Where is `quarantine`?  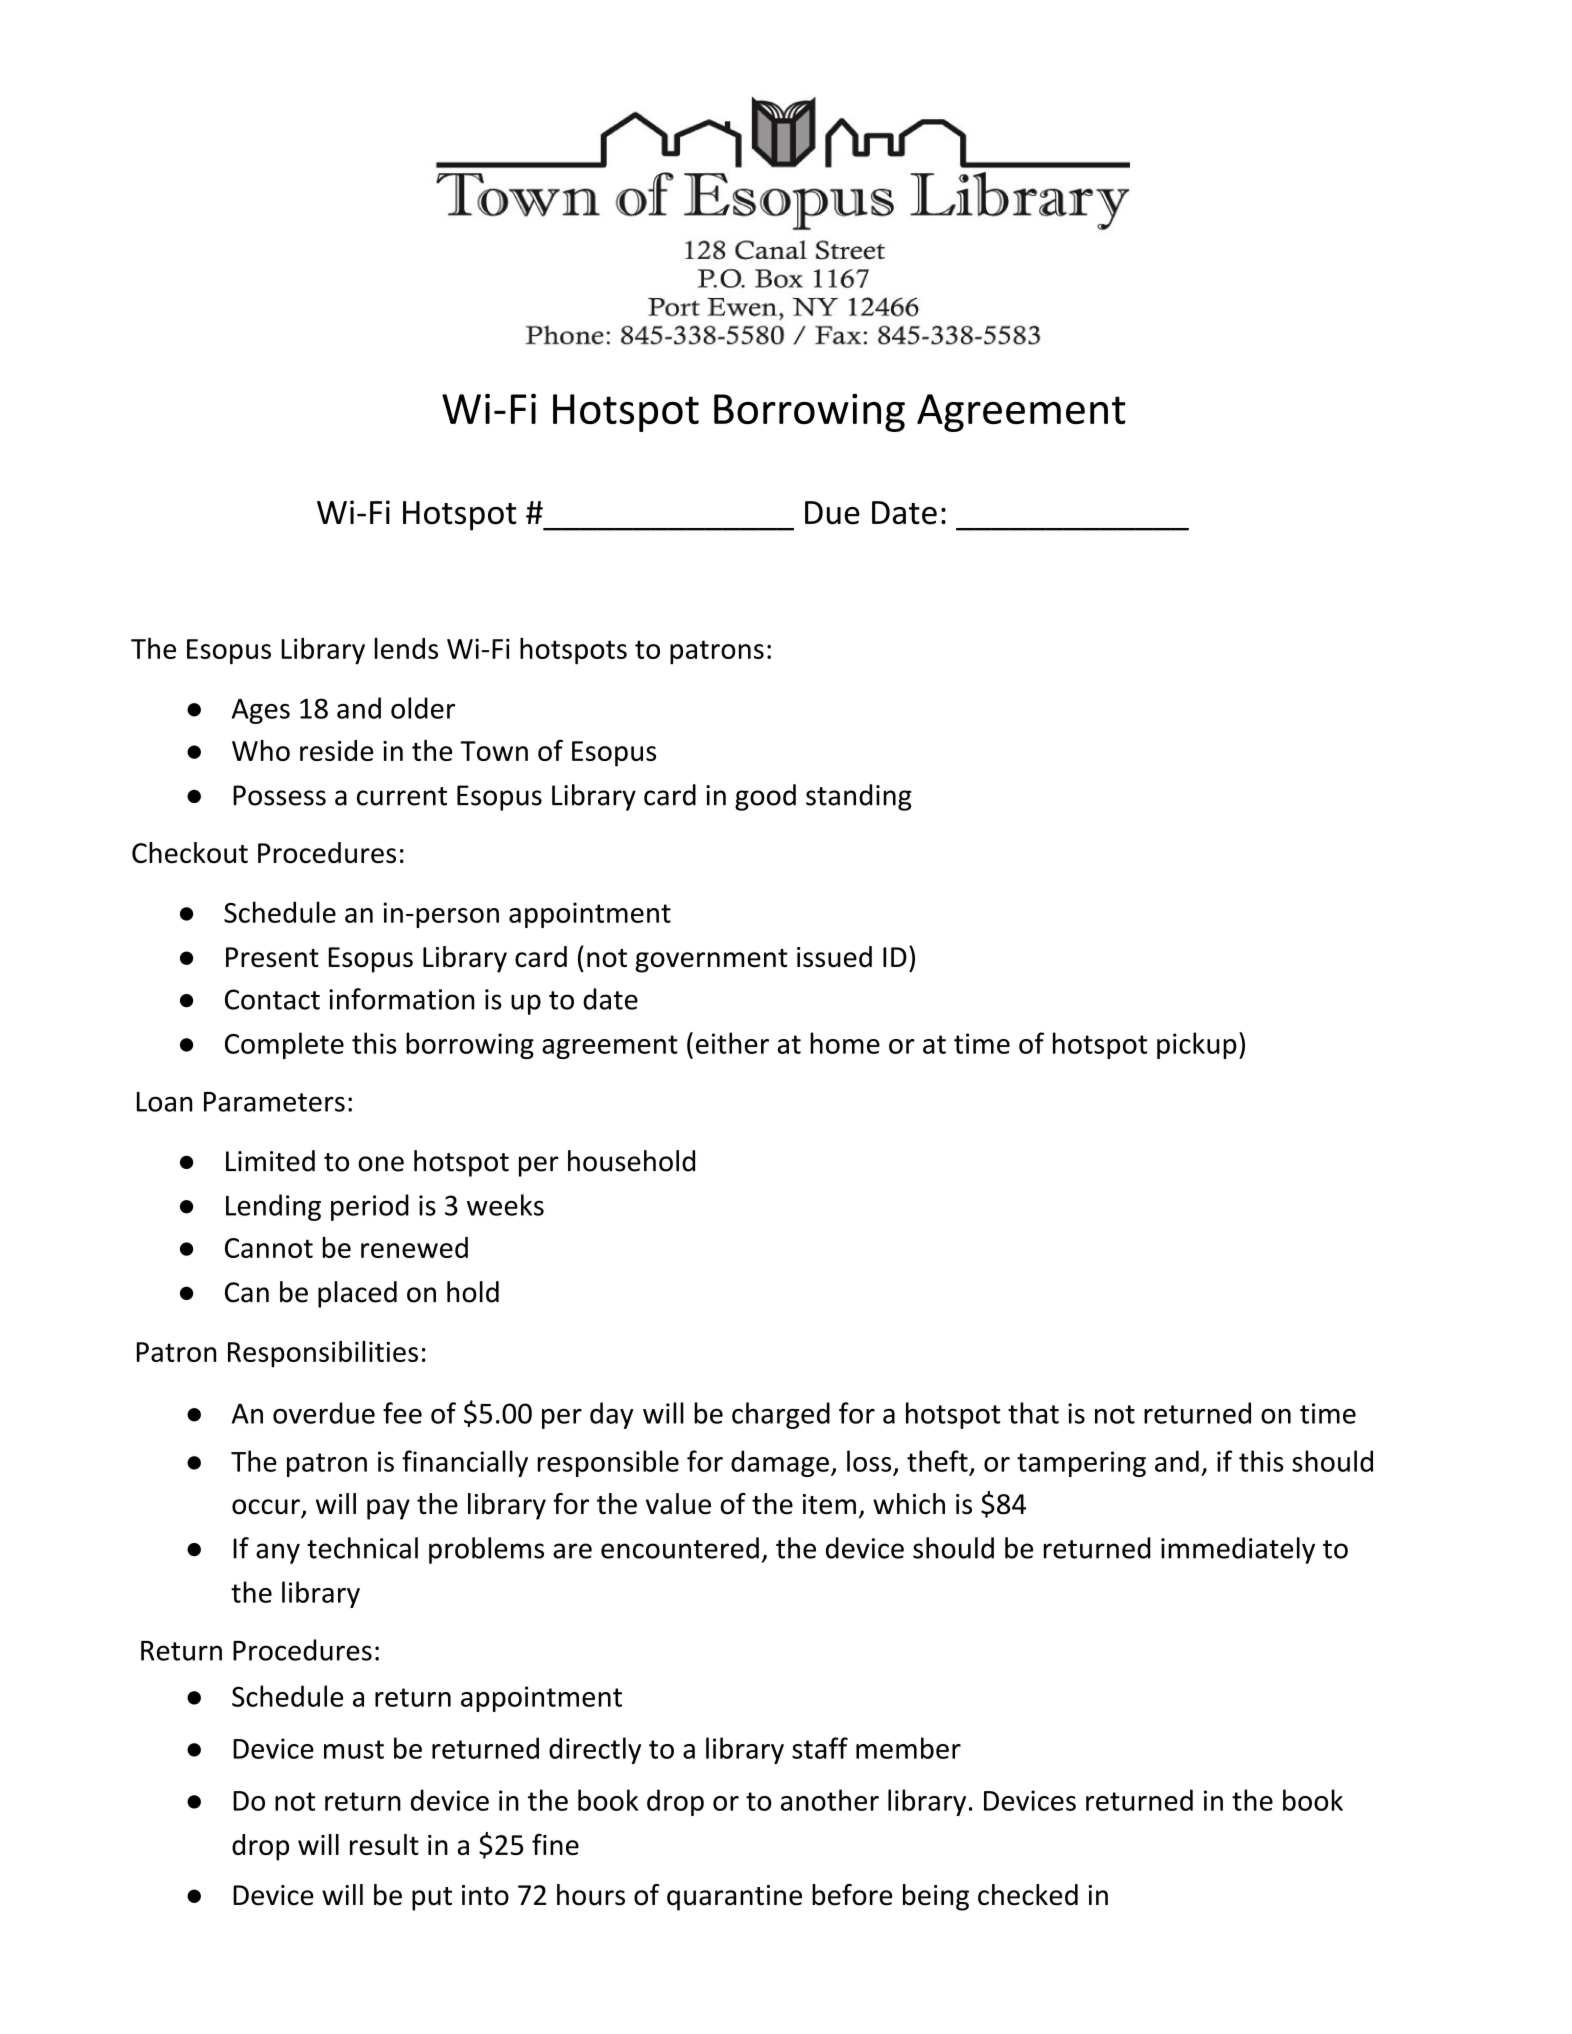
quarantine is located at coordinates (734, 1898).
